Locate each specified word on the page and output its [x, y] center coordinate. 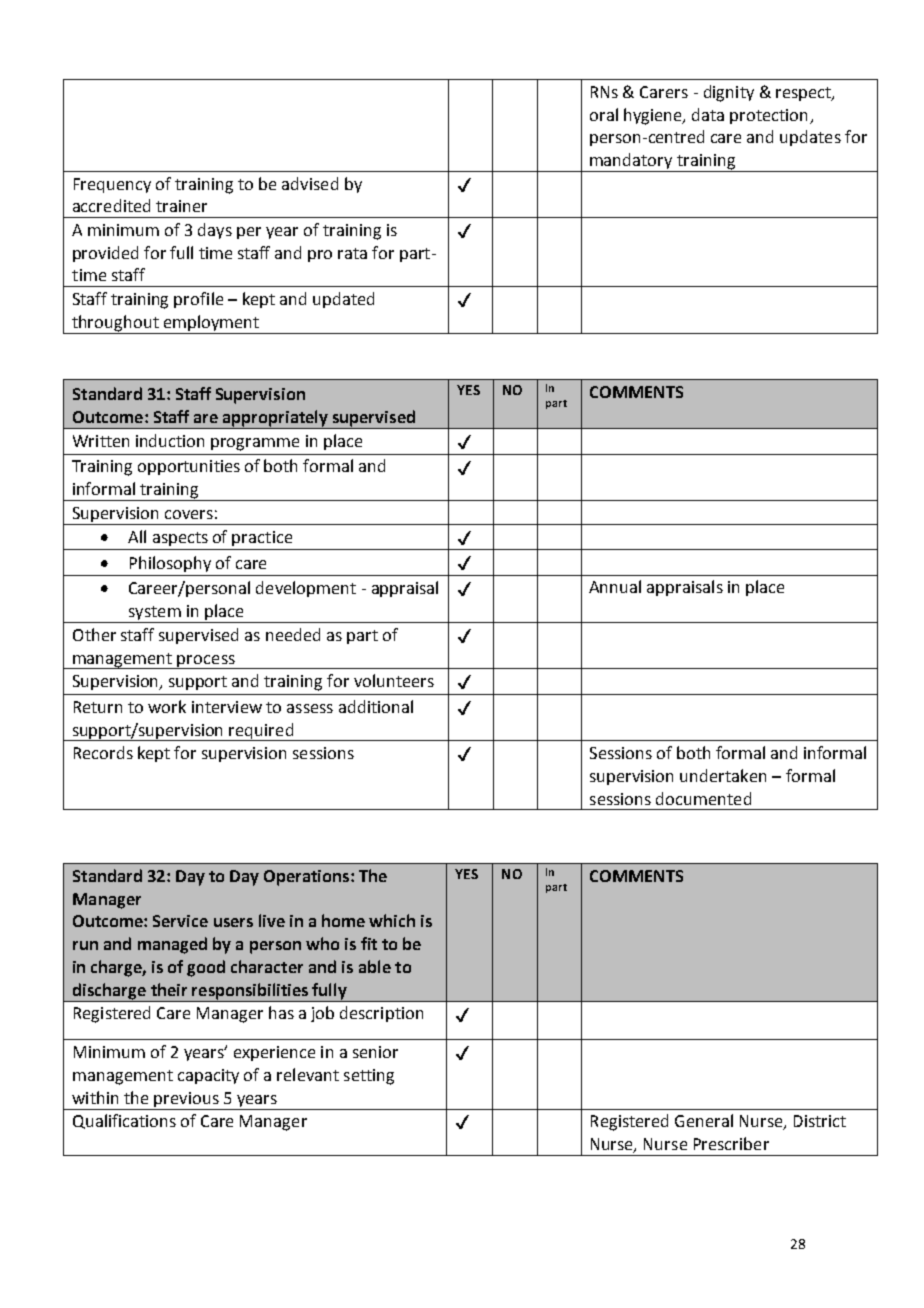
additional [376, 706]
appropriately [276, 419]
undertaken [723, 775]
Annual [615, 586]
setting [369, 1077]
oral [604, 114]
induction [170, 440]
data [708, 114]
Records [103, 752]
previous [186, 1099]
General [704, 1120]
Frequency [112, 185]
